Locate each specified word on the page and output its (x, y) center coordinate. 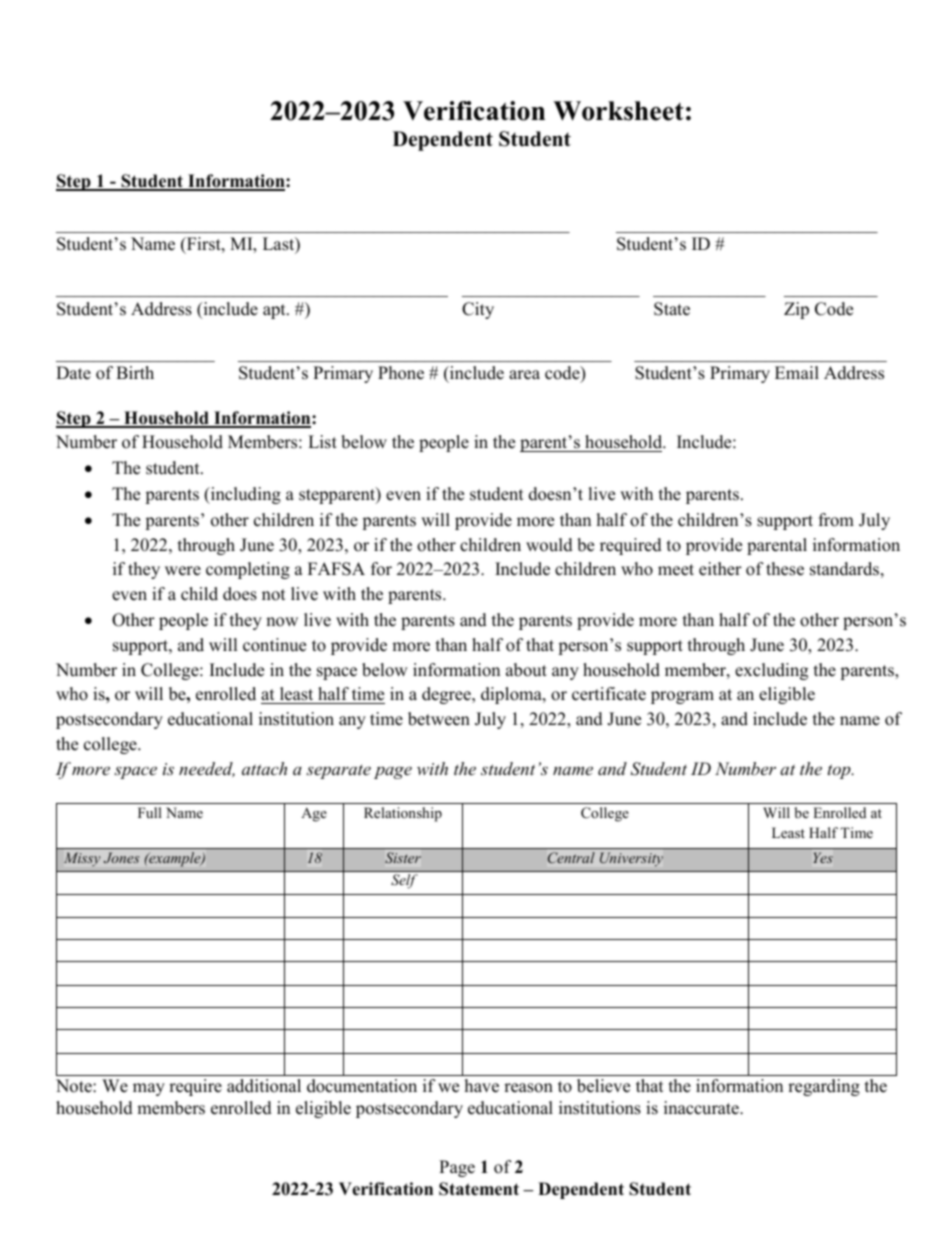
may (149, 1089)
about (526, 670)
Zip (796, 310)
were (183, 571)
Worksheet (618, 111)
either (720, 569)
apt (275, 311)
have (482, 1086)
